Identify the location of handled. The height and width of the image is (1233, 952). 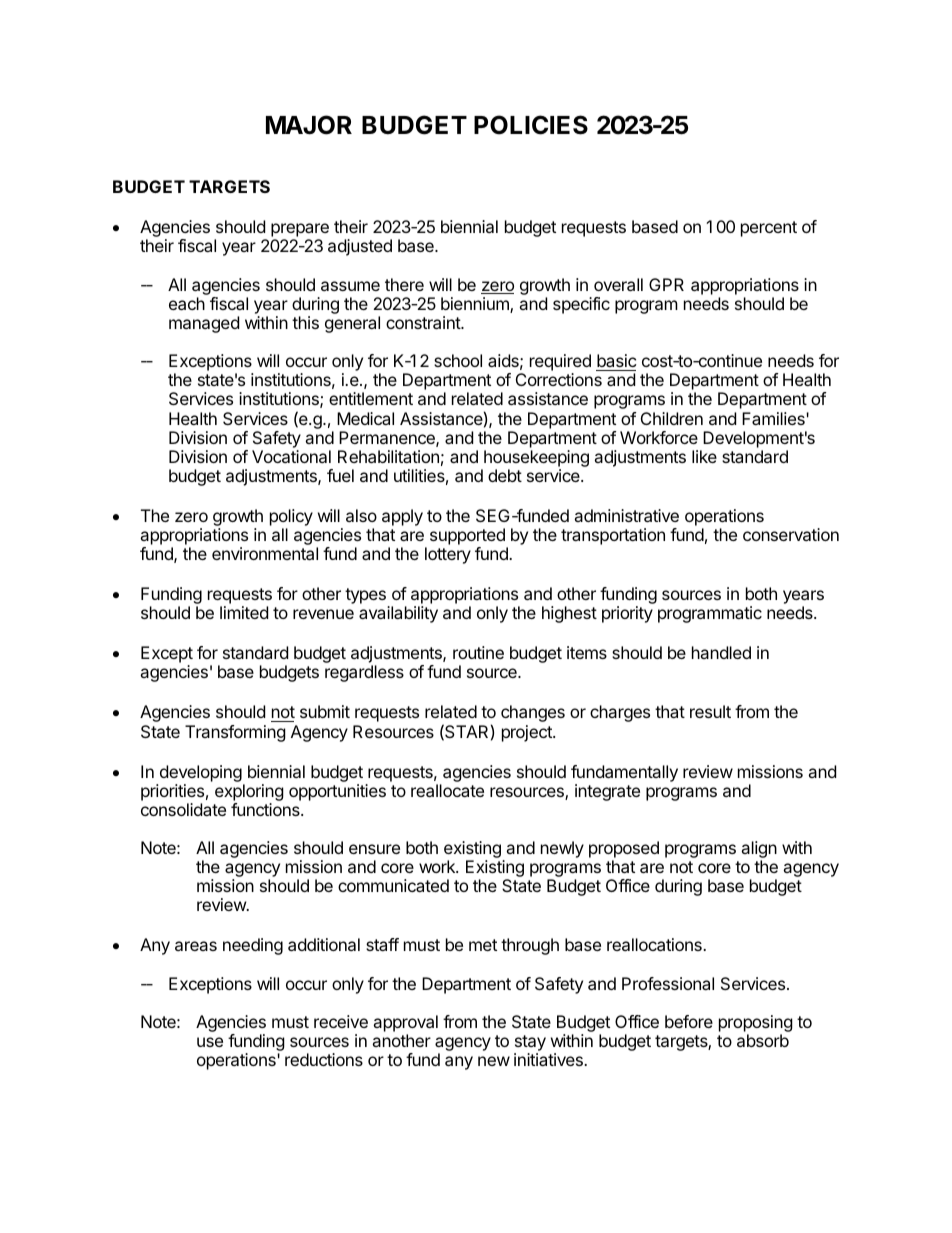
(721, 652).
